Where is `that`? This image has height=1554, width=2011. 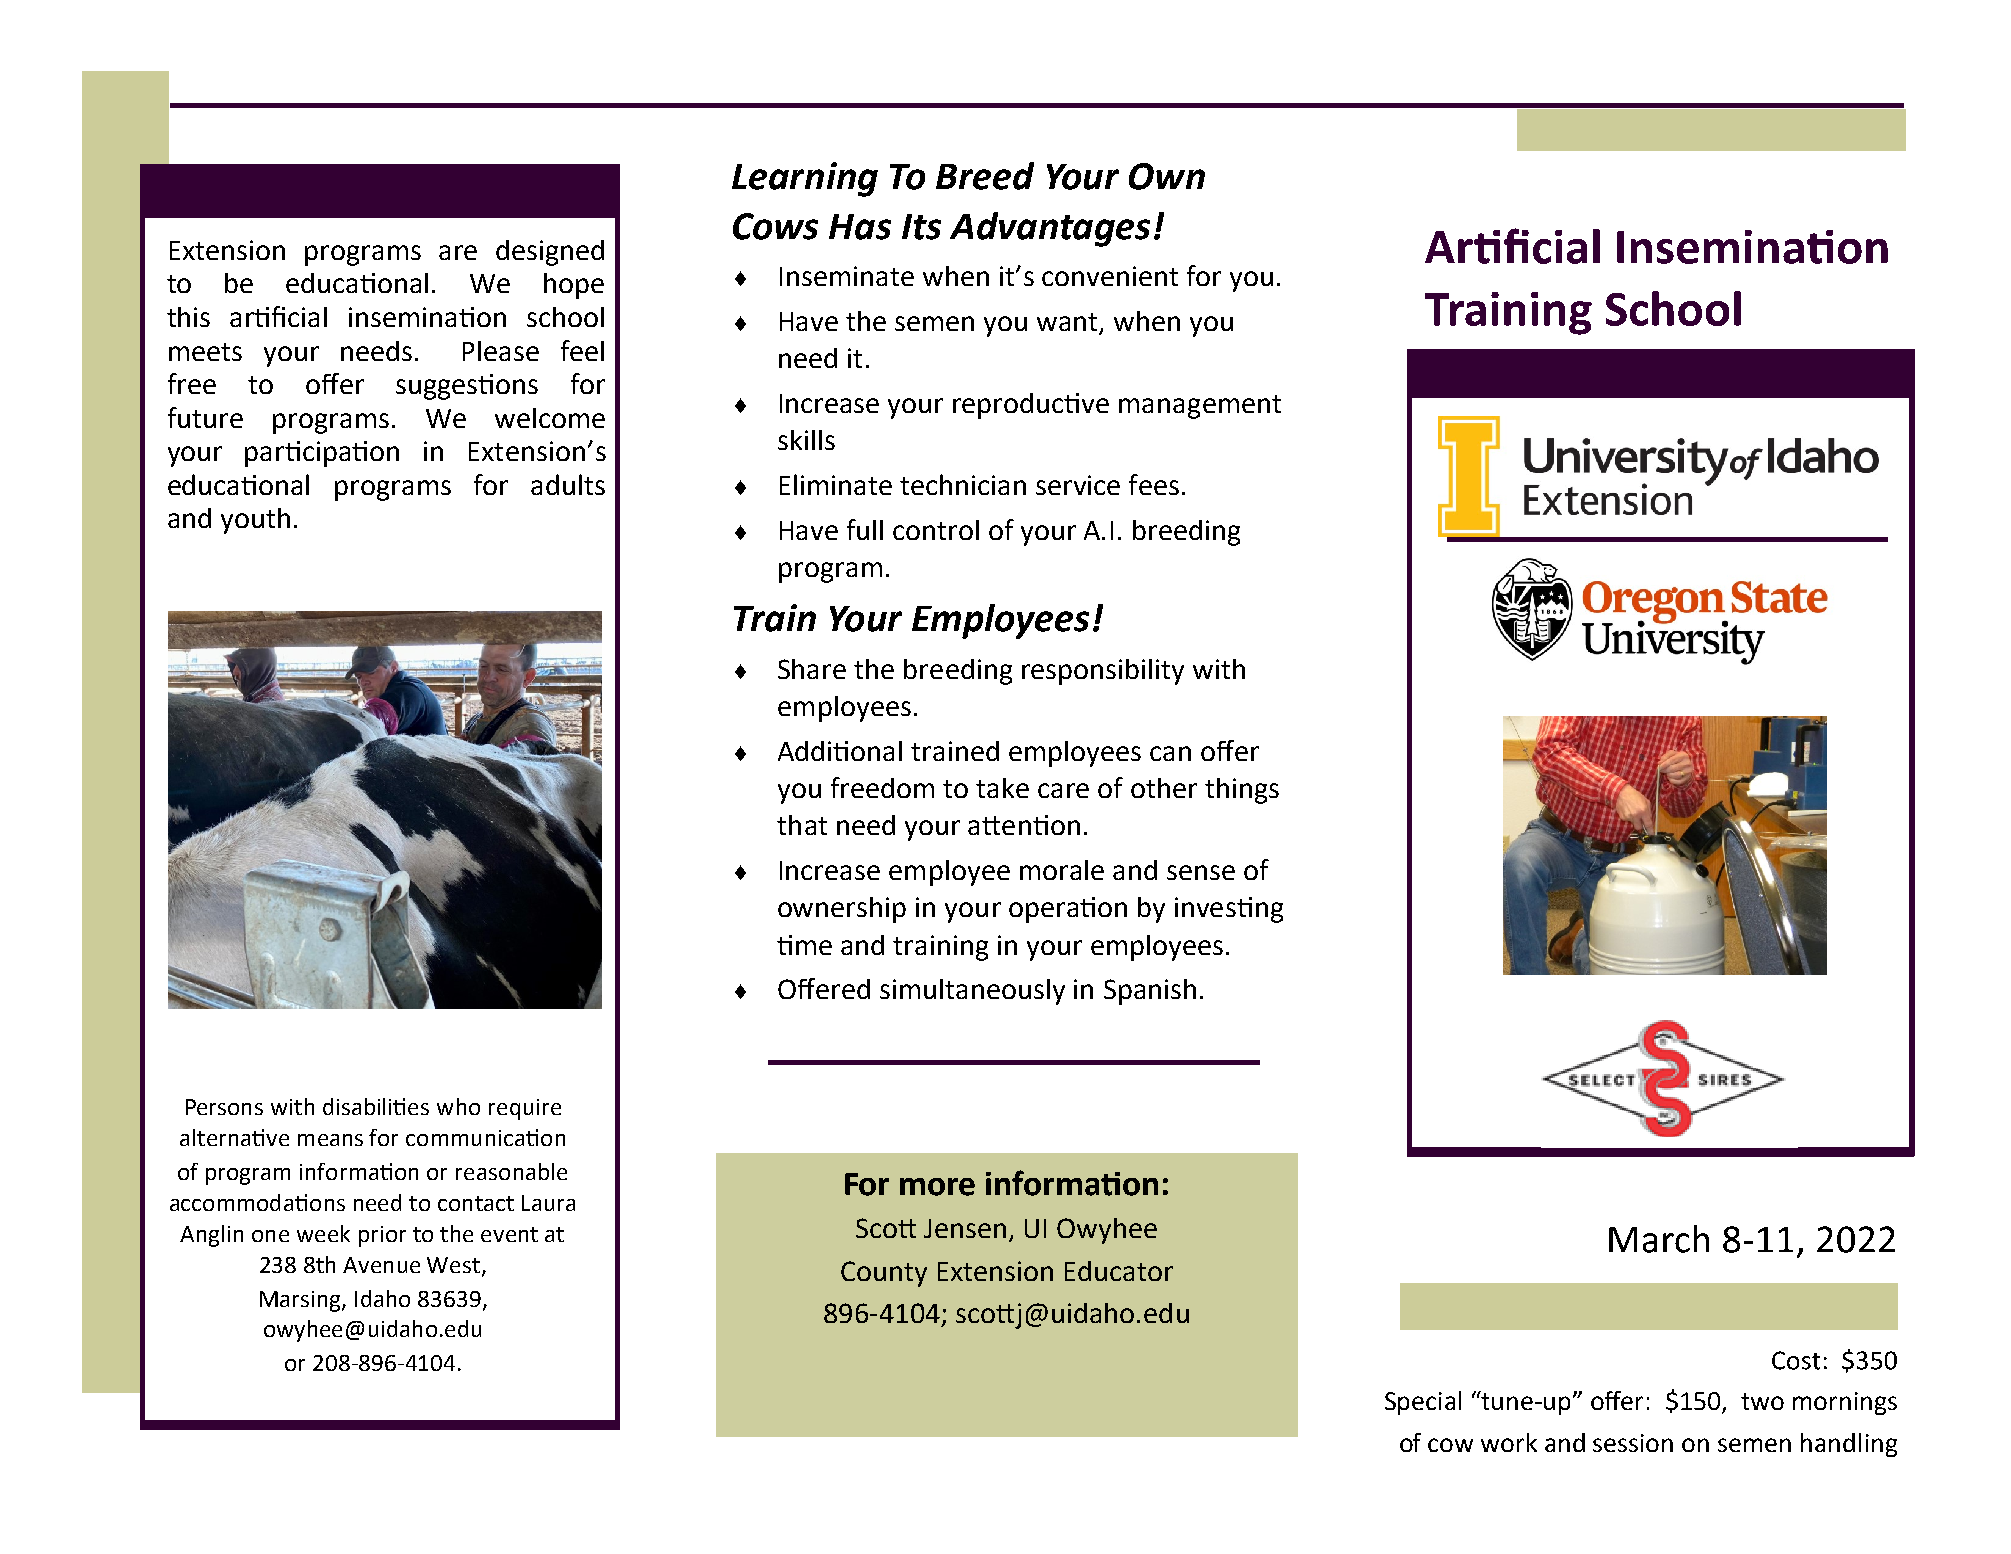
that is located at coordinates (802, 825).
